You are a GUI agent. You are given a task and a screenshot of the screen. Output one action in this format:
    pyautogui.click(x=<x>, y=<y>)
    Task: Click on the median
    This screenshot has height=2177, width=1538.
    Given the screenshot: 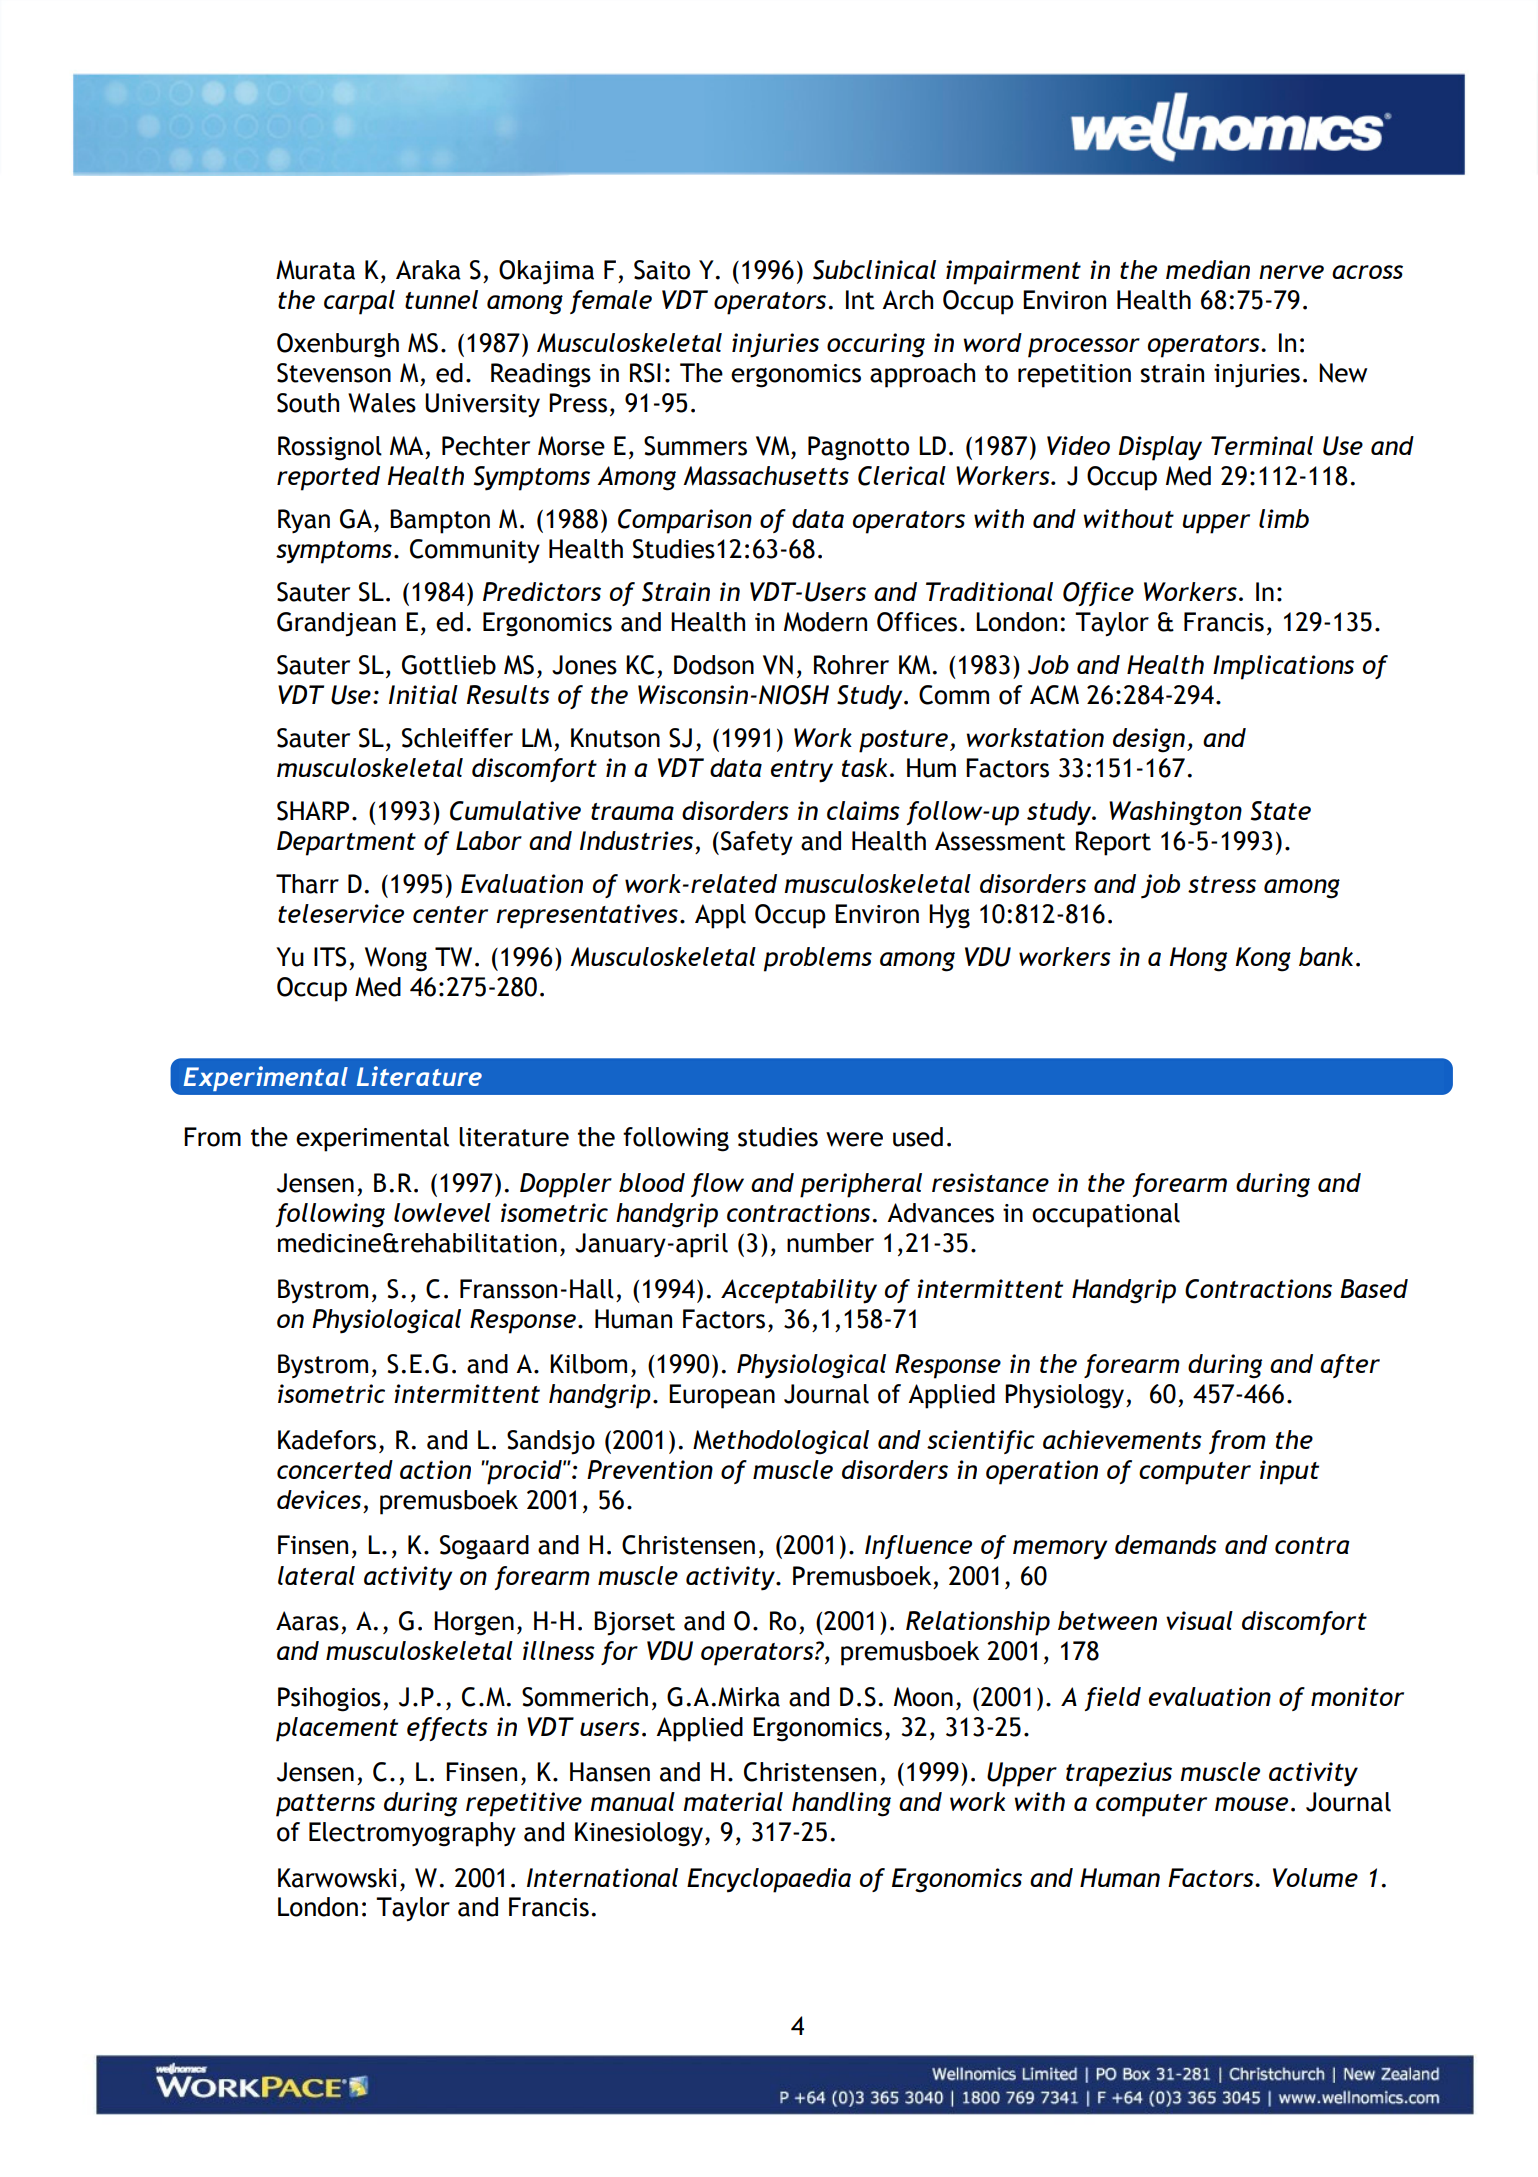 What is the action you would take?
    pyautogui.click(x=1208, y=269)
